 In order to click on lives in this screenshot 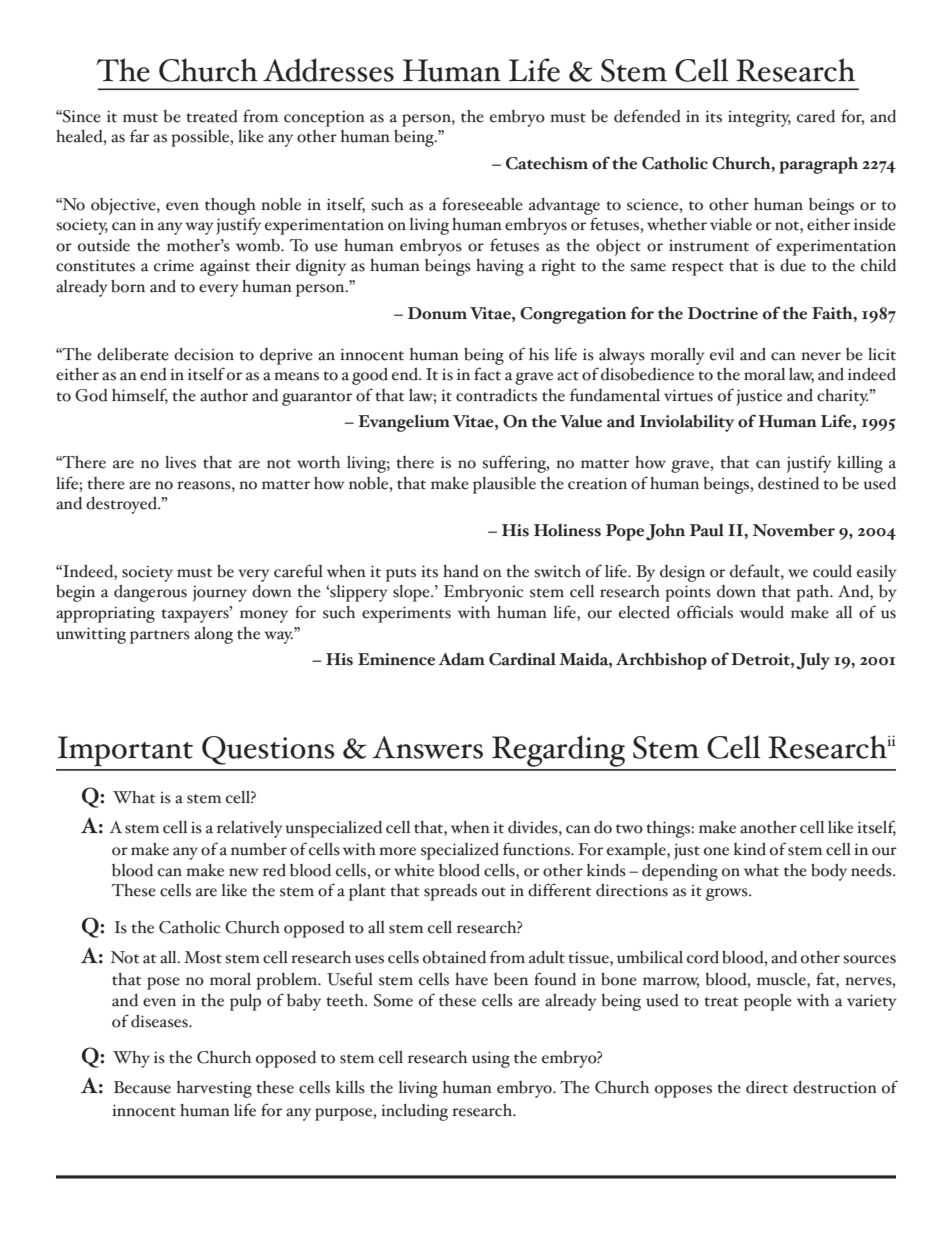, I will do `click(180, 462)`.
